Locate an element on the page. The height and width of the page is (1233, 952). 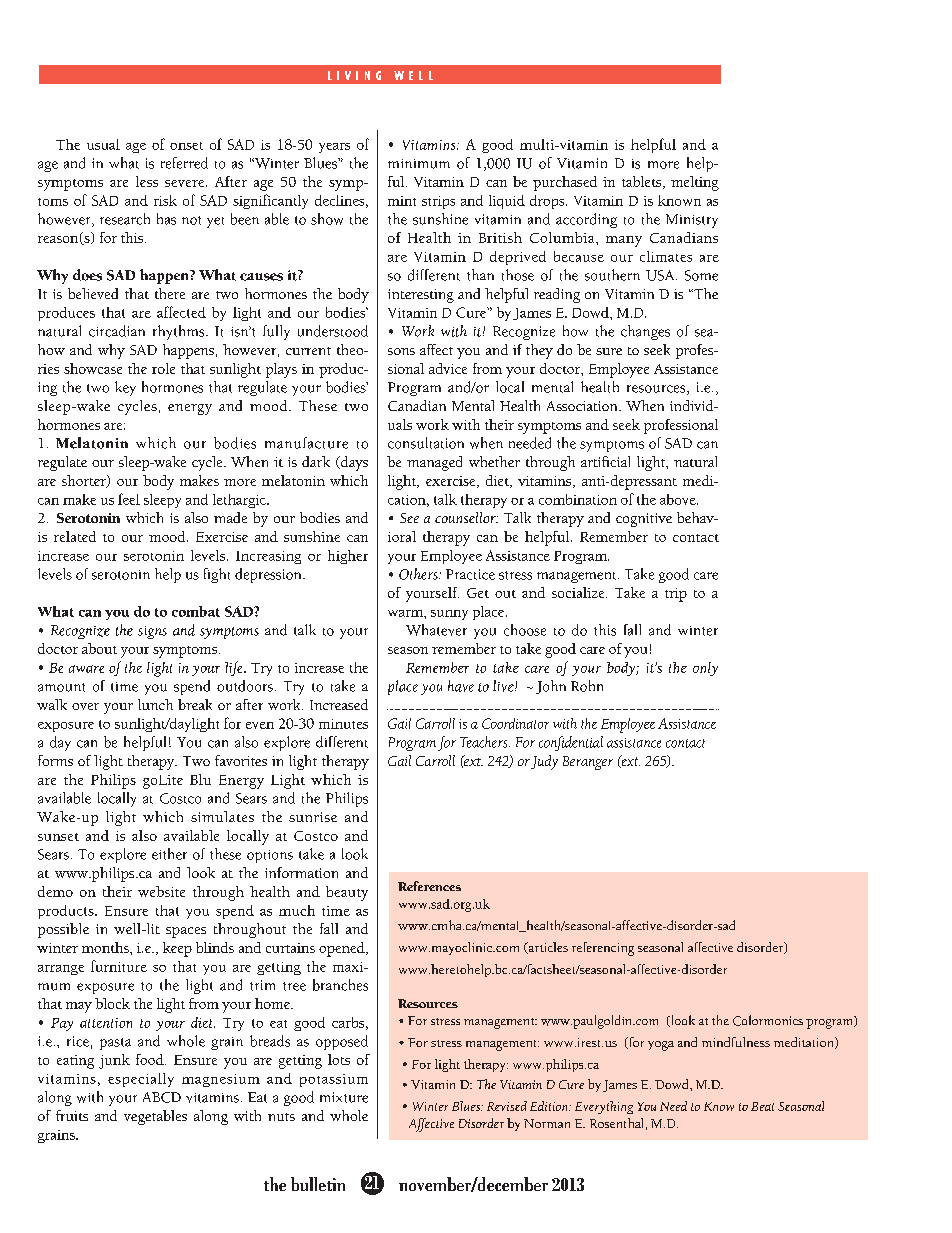
ABCD is located at coordinates (162, 1097).
